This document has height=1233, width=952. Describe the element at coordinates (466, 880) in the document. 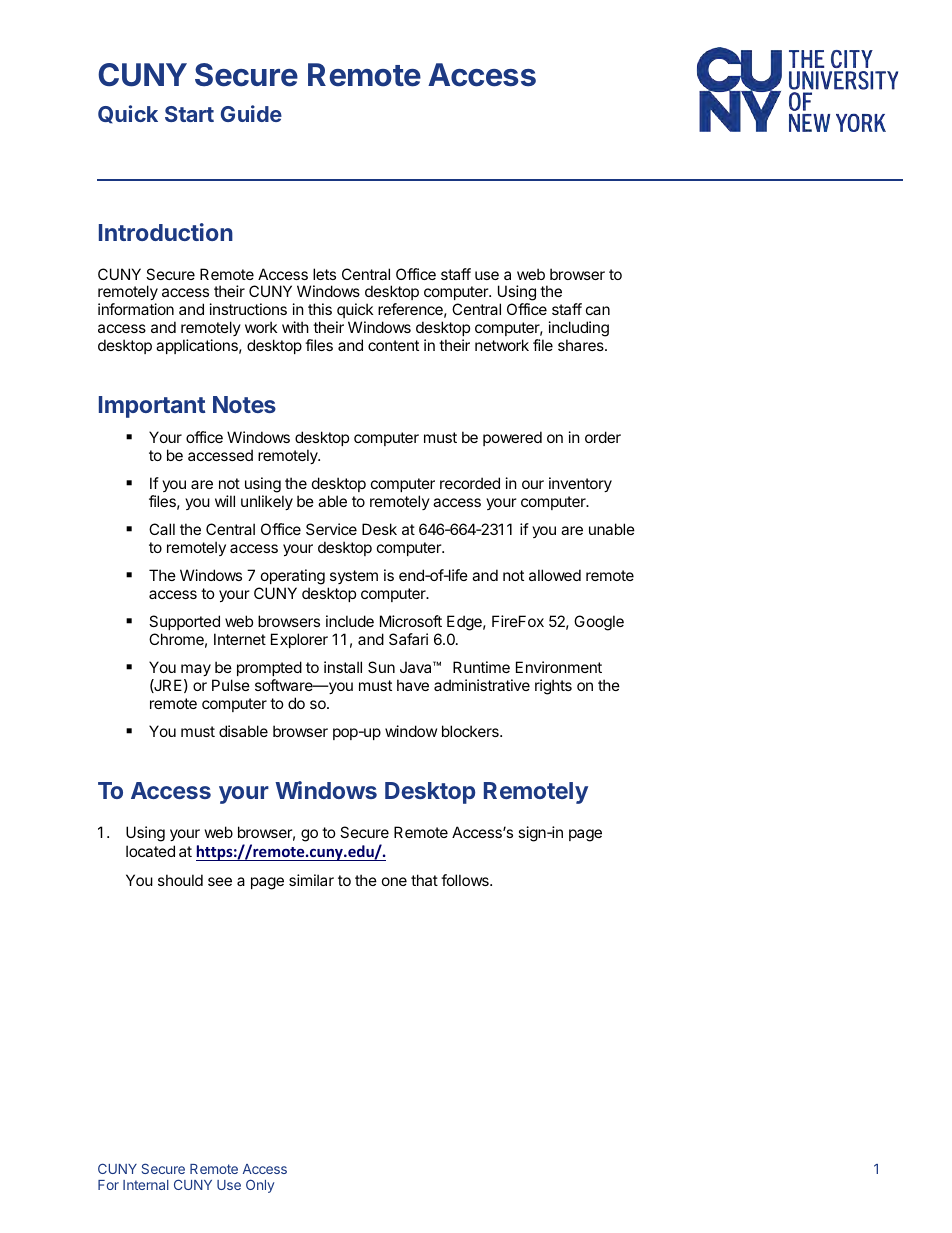

I see `follows` at that location.
